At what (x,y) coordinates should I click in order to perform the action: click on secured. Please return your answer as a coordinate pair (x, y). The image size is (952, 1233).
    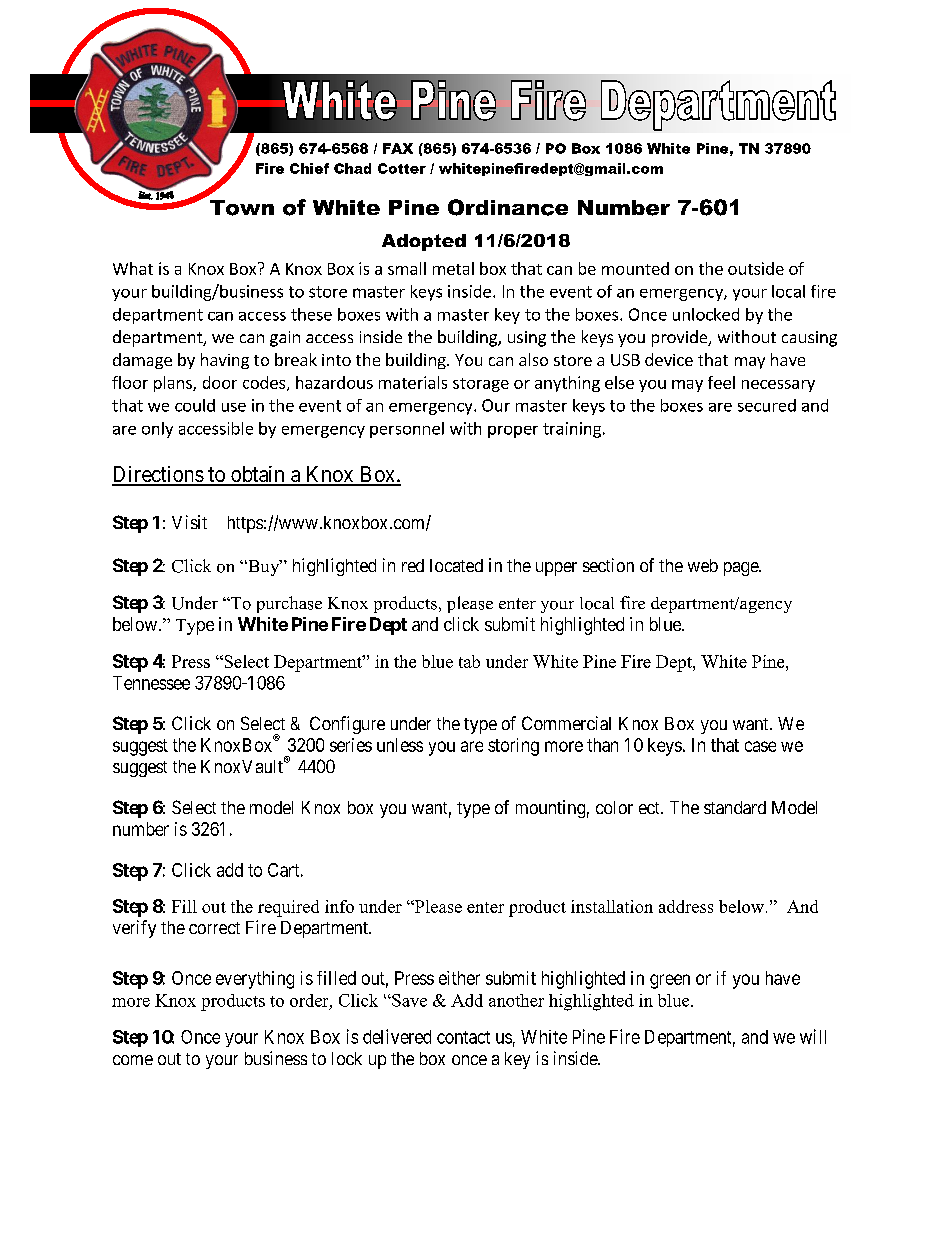
    Looking at the image, I should click on (767, 405).
